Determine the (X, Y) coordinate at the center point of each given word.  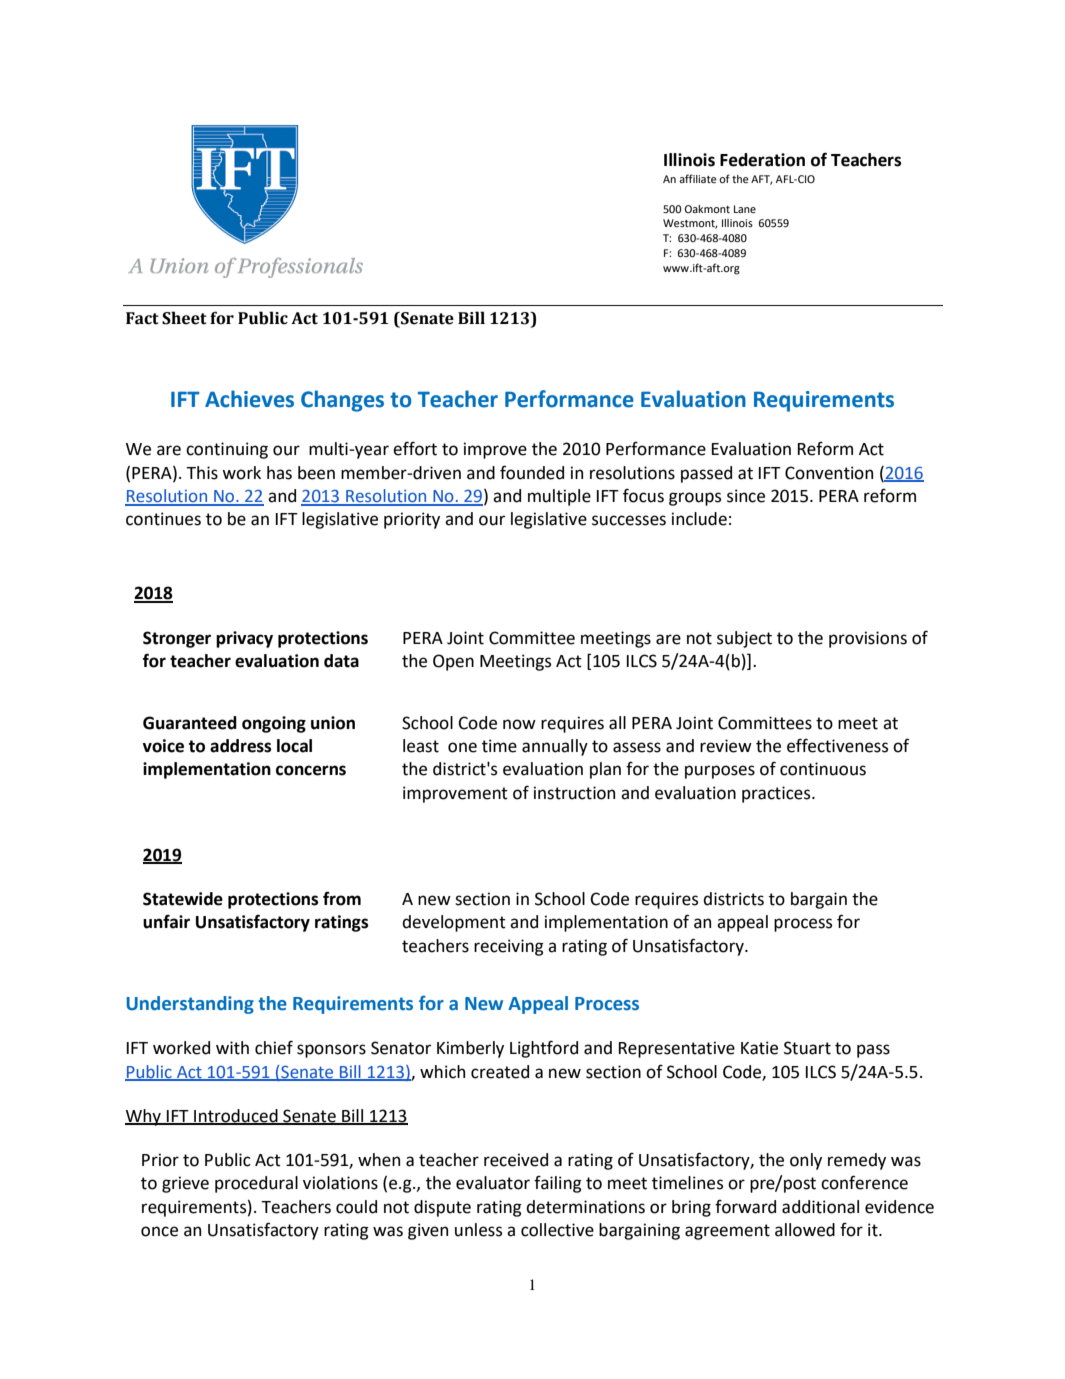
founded (532, 472)
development (454, 923)
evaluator (493, 1183)
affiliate (698, 178)
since (746, 496)
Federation (762, 160)
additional (820, 1207)
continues (163, 519)
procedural (256, 1184)
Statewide (183, 899)
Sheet (184, 318)
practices (777, 794)
